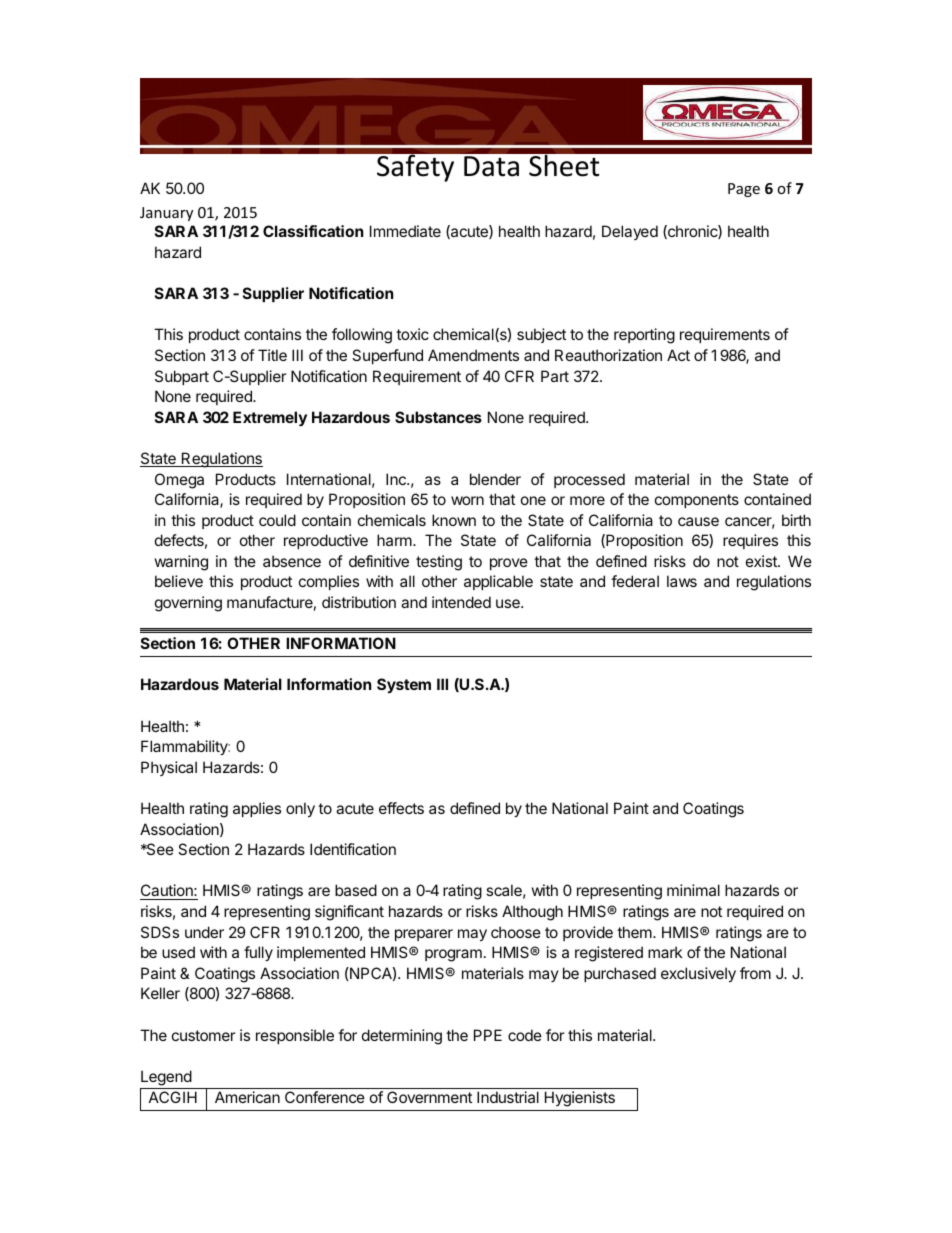 The width and height of the page is (952, 1233). What do you see at coordinates (467, 500) in the page?
I see `worn` at bounding box center [467, 500].
